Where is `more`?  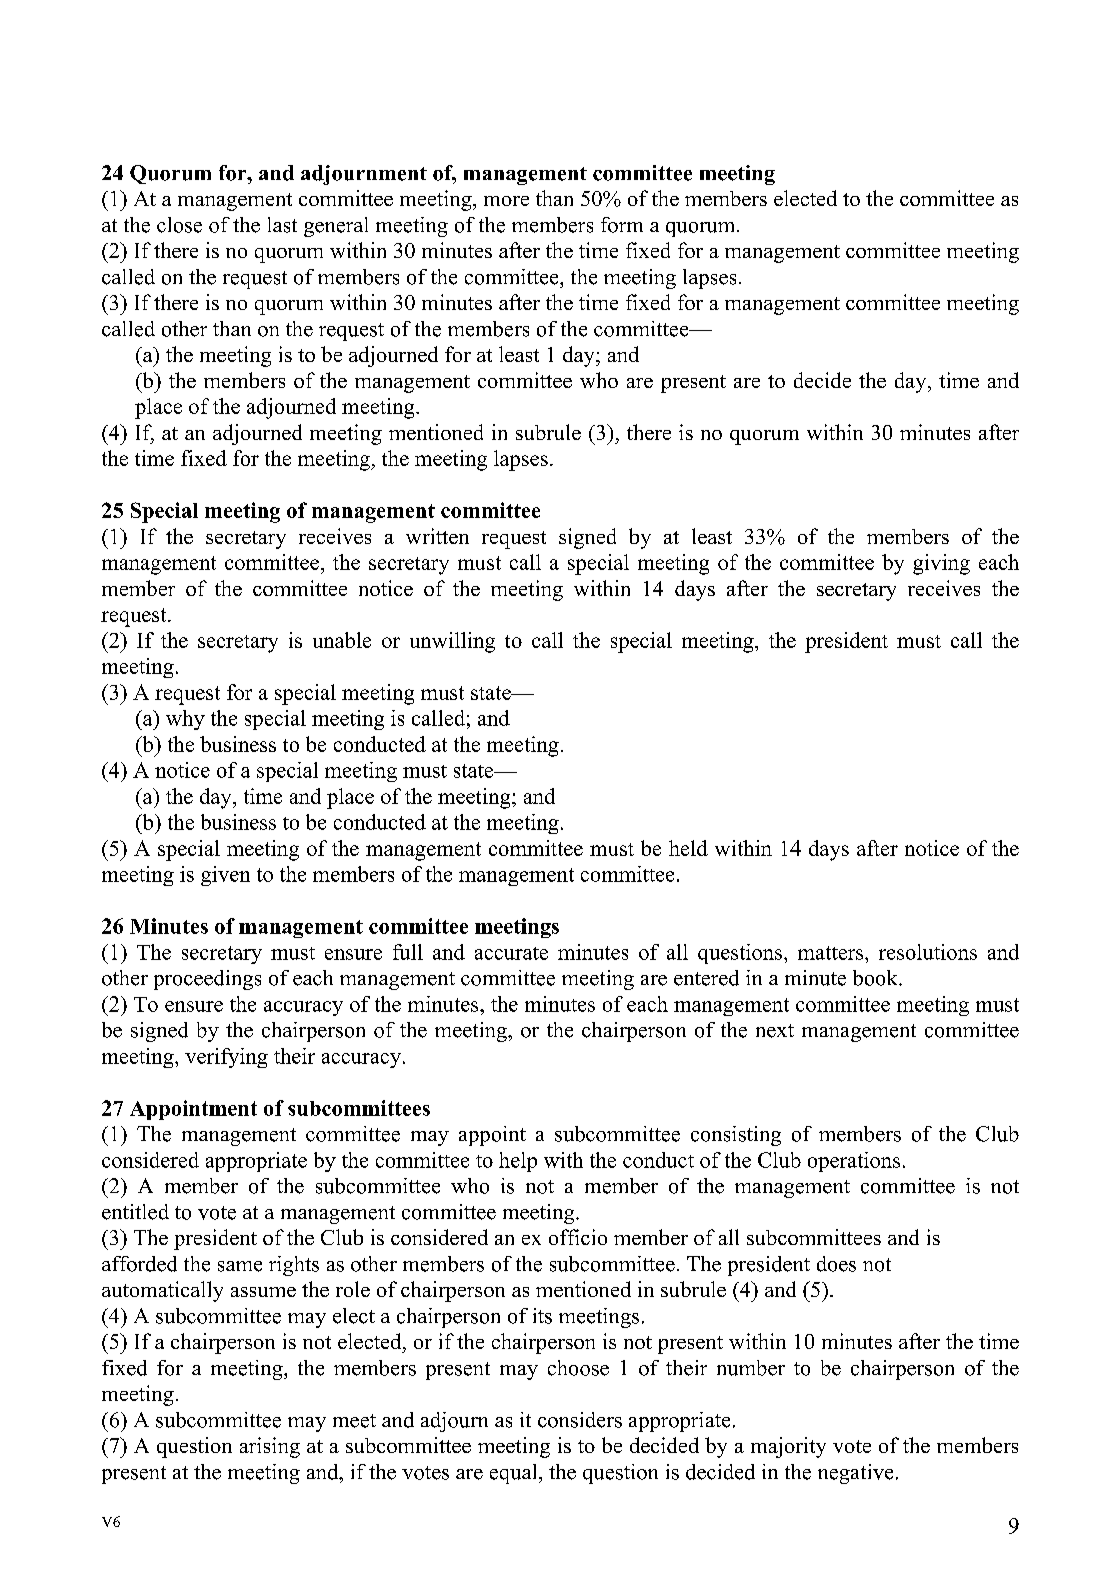 more is located at coordinates (506, 201).
